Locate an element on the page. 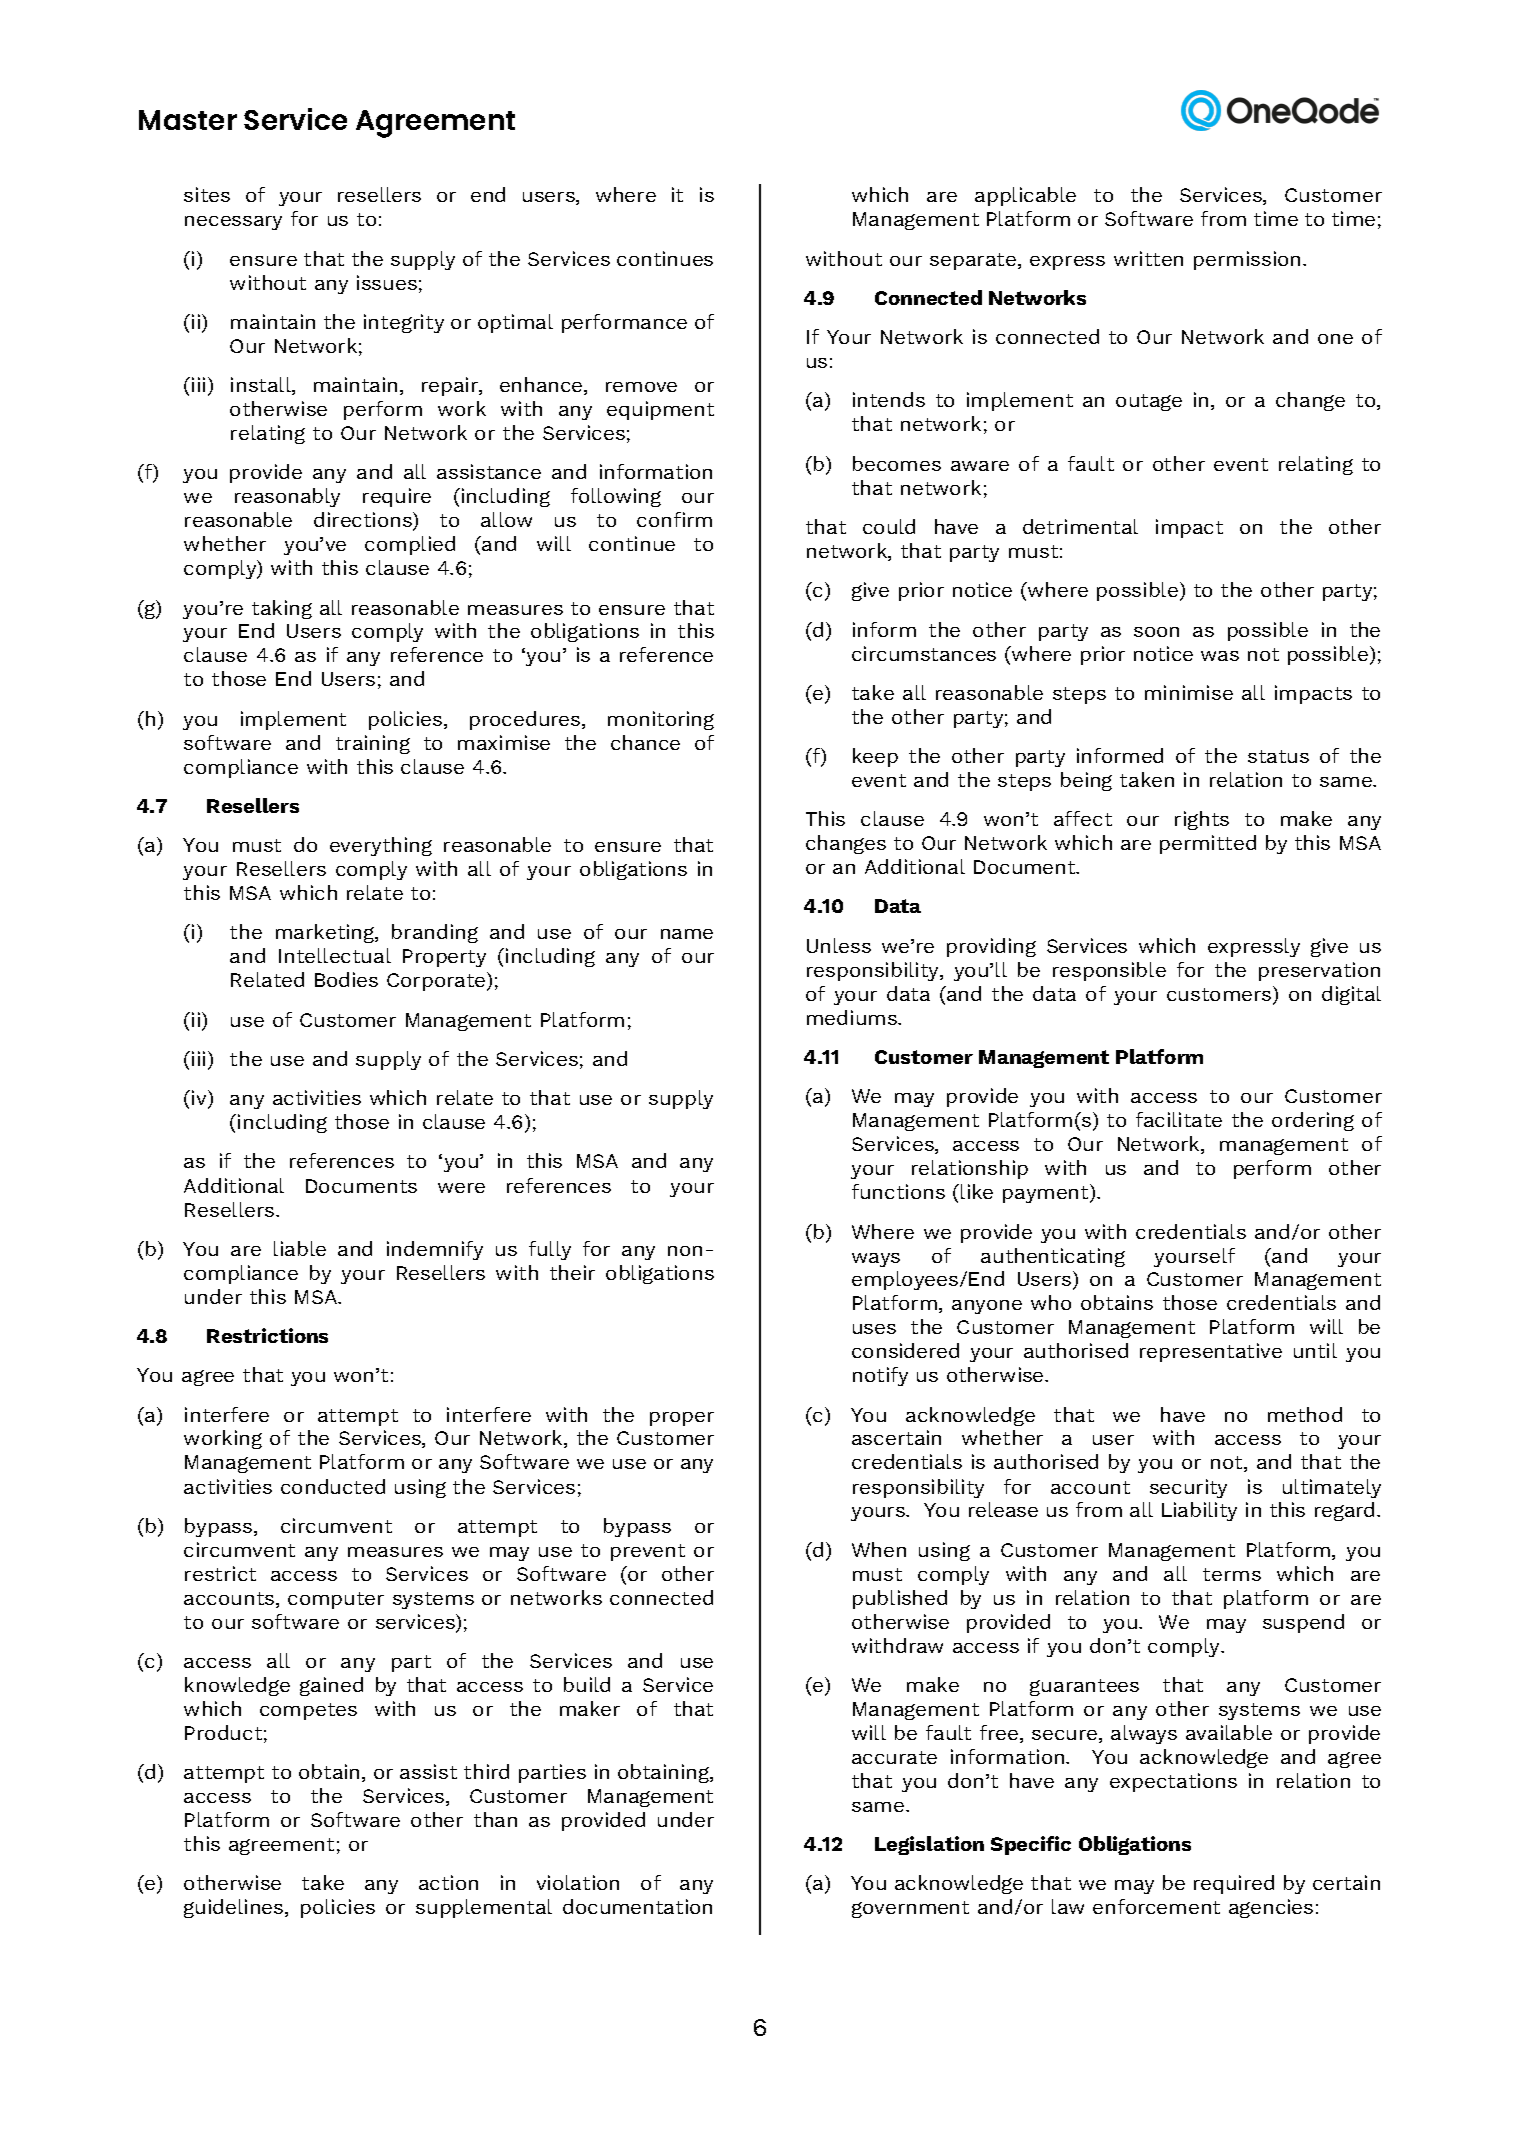 The height and width of the image is (2150, 1520). conducted is located at coordinates (333, 1486).
